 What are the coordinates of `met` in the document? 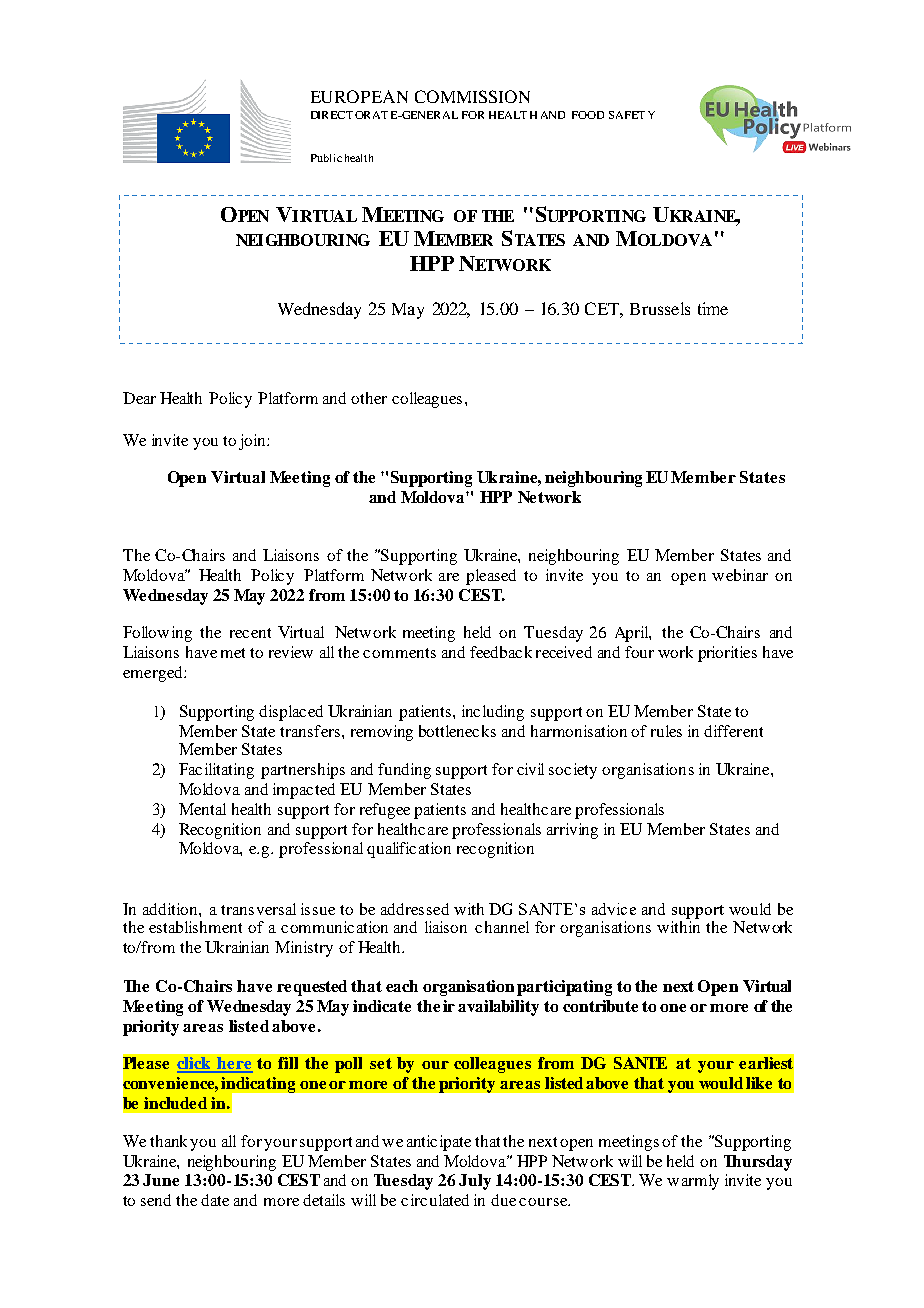 It's located at (233, 653).
